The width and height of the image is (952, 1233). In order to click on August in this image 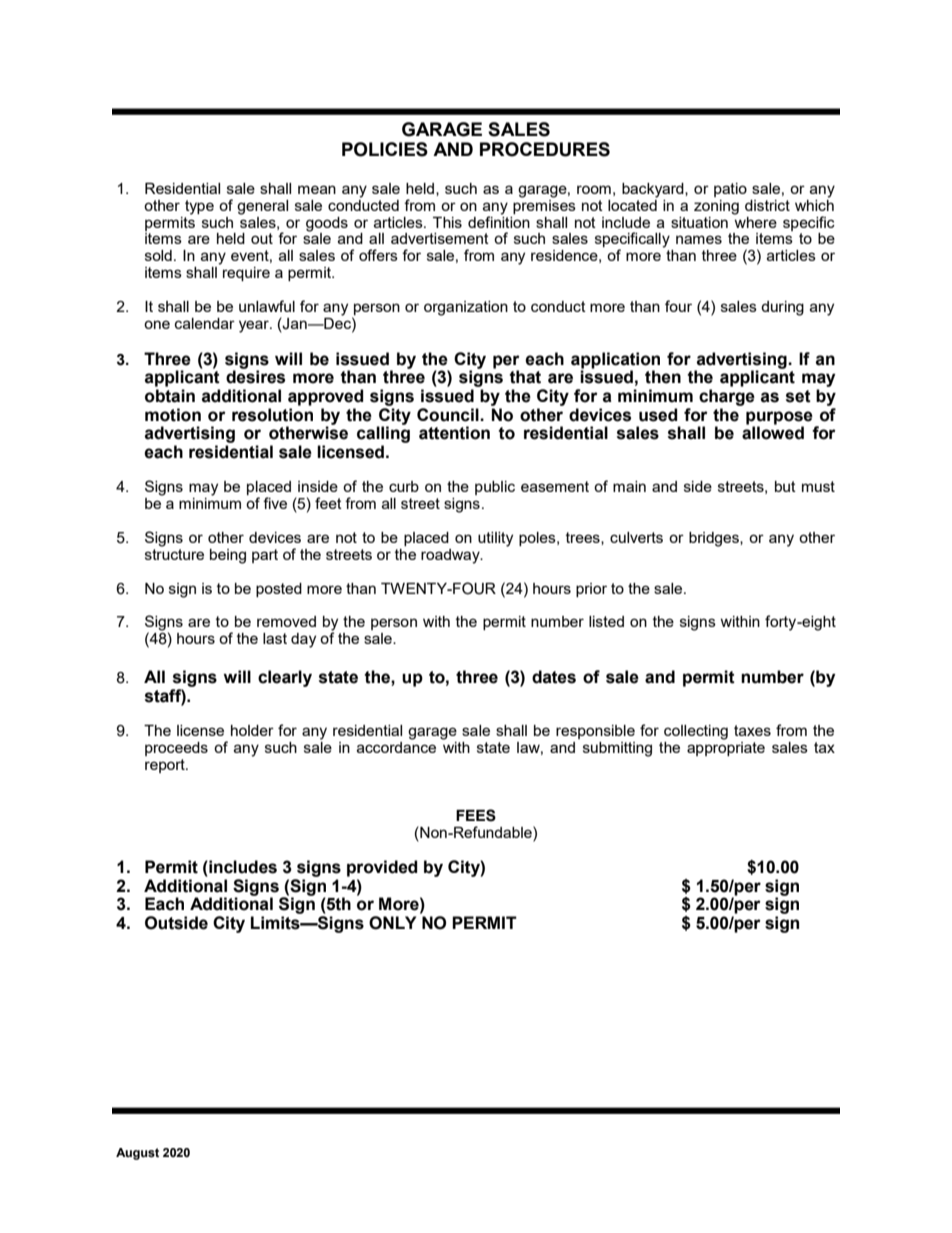, I will do `click(137, 1154)`.
